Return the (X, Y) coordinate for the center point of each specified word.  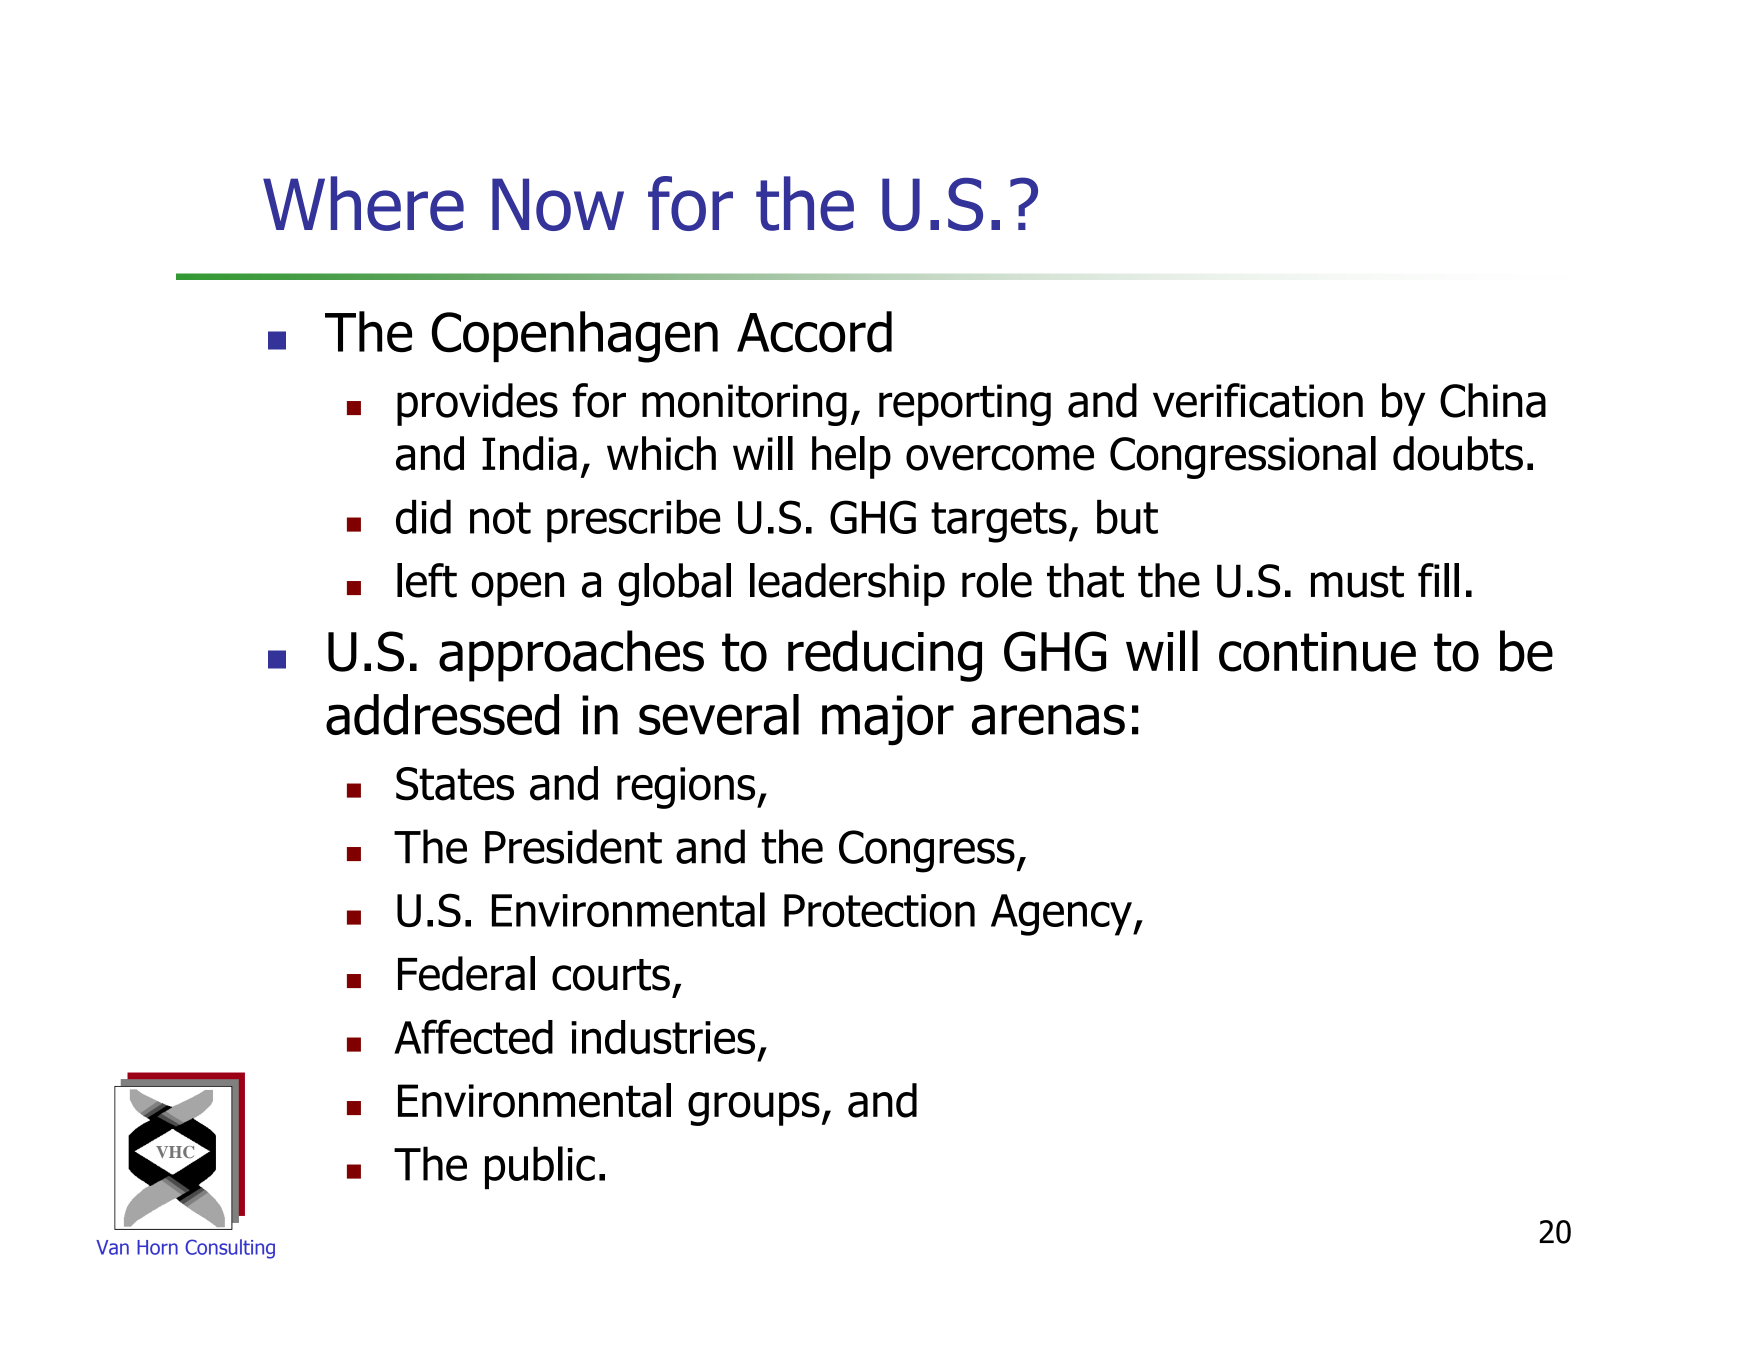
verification (1258, 400)
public (540, 1168)
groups (754, 1109)
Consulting (230, 1249)
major (888, 720)
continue (1317, 652)
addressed (442, 714)
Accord (814, 332)
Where (363, 203)
